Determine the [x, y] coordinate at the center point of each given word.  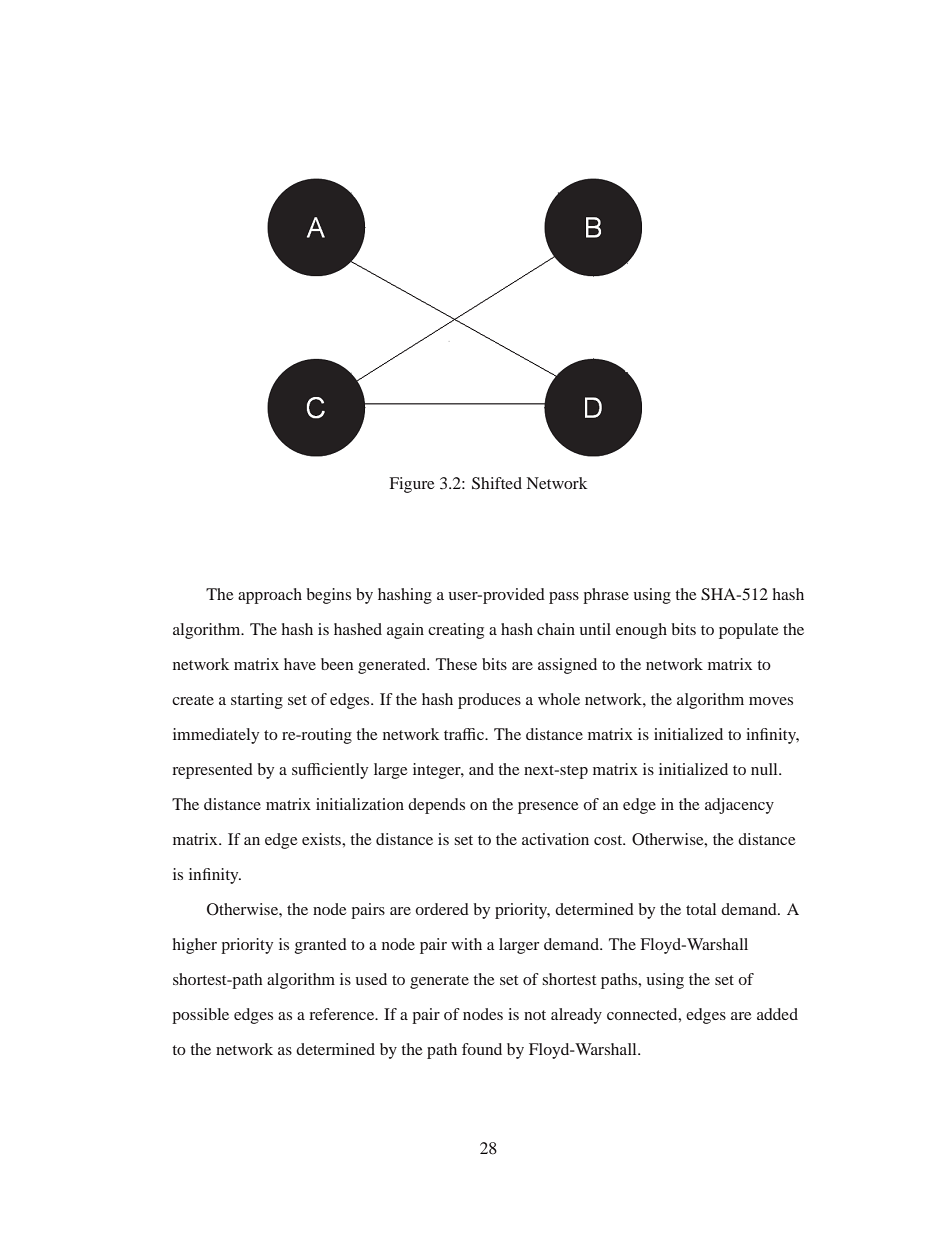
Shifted [497, 483]
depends [436, 806]
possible [200, 1016]
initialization [360, 804]
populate [749, 631]
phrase [606, 596]
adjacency [739, 806]
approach [270, 596]
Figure [412, 485]
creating [456, 631]
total [701, 909]
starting [257, 701]
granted [321, 946]
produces [489, 701]
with [466, 944]
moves [771, 701]
